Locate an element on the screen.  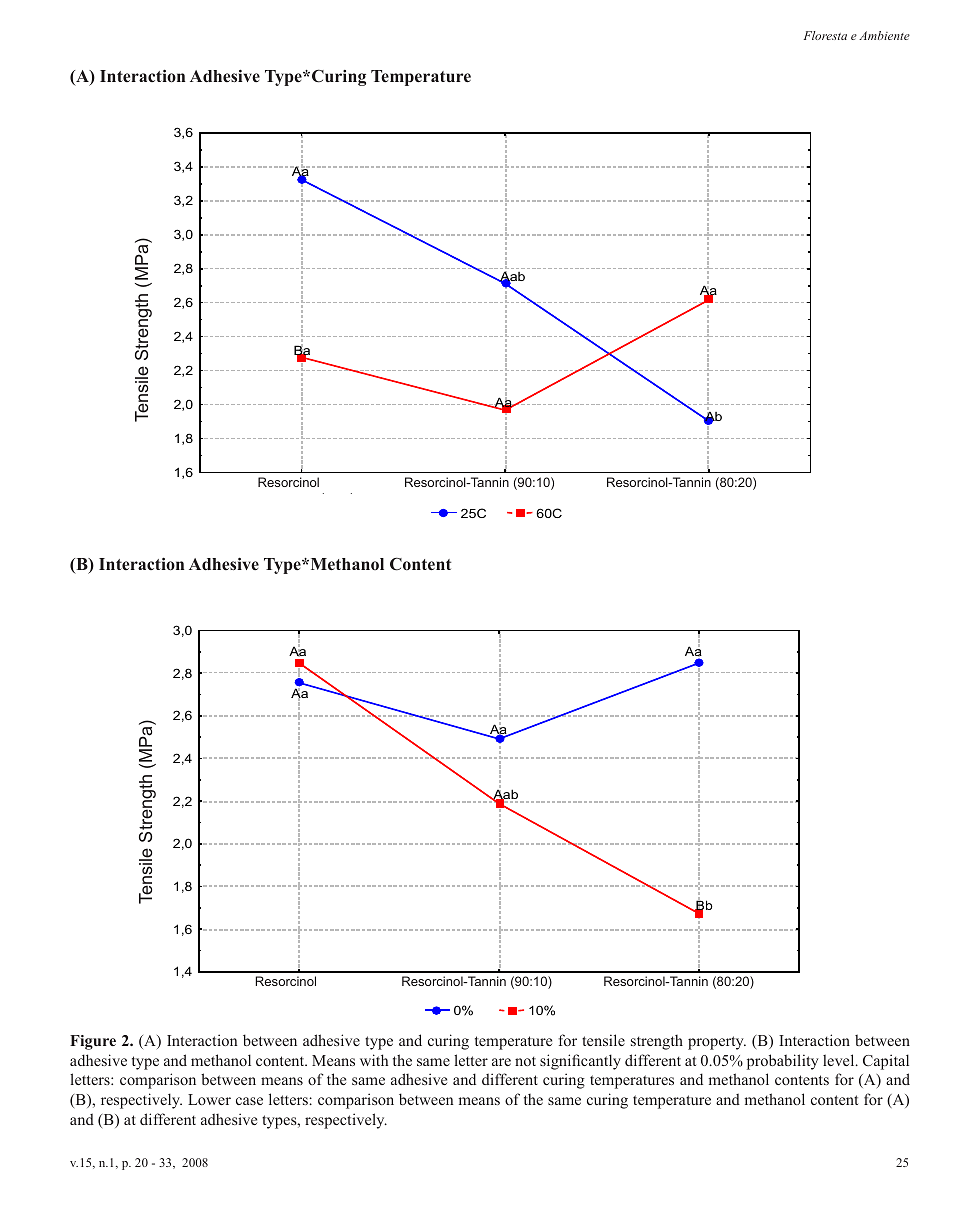
probability is located at coordinates (783, 1062).
